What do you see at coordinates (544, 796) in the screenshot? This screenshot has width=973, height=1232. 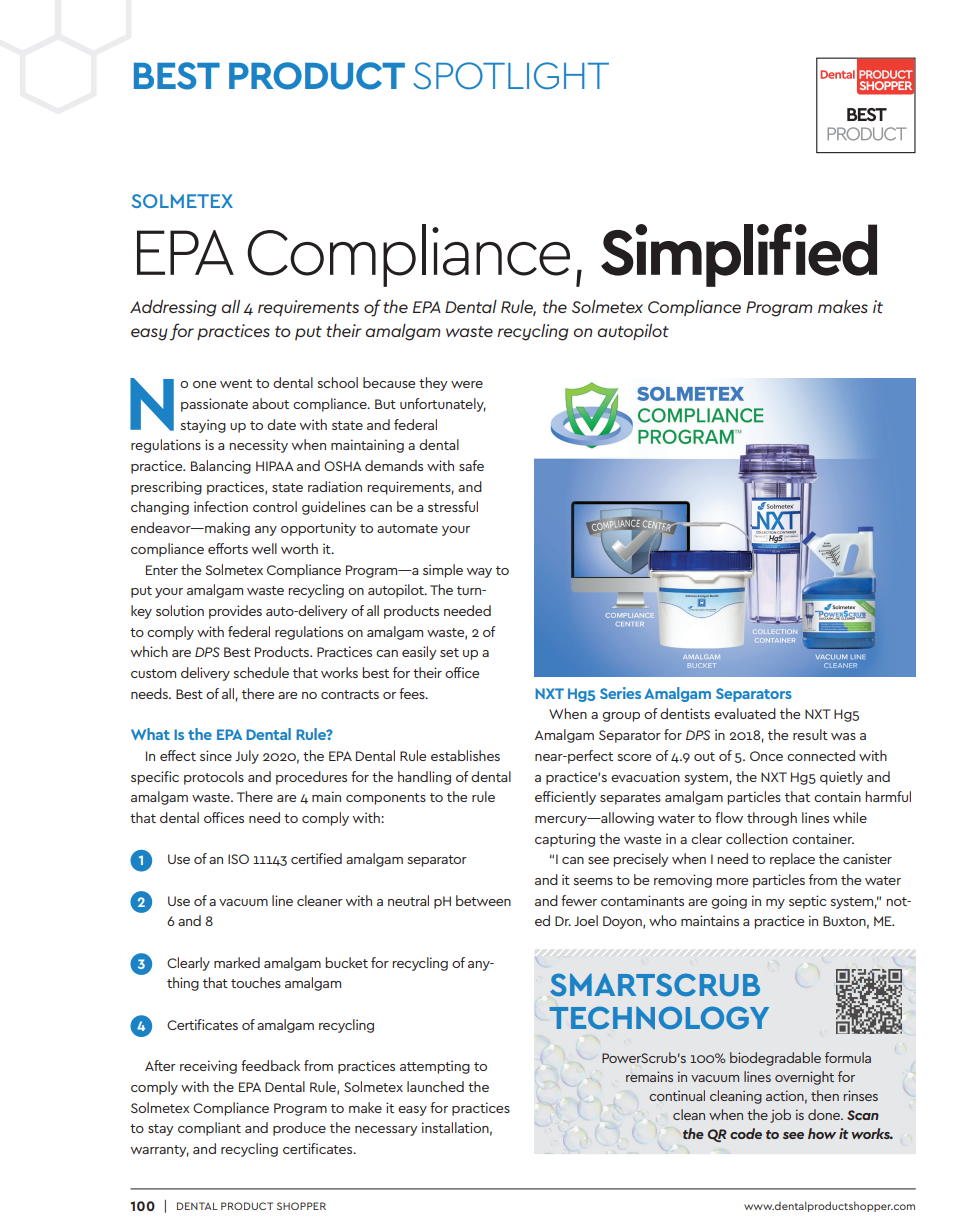 I see `effi` at bounding box center [544, 796].
